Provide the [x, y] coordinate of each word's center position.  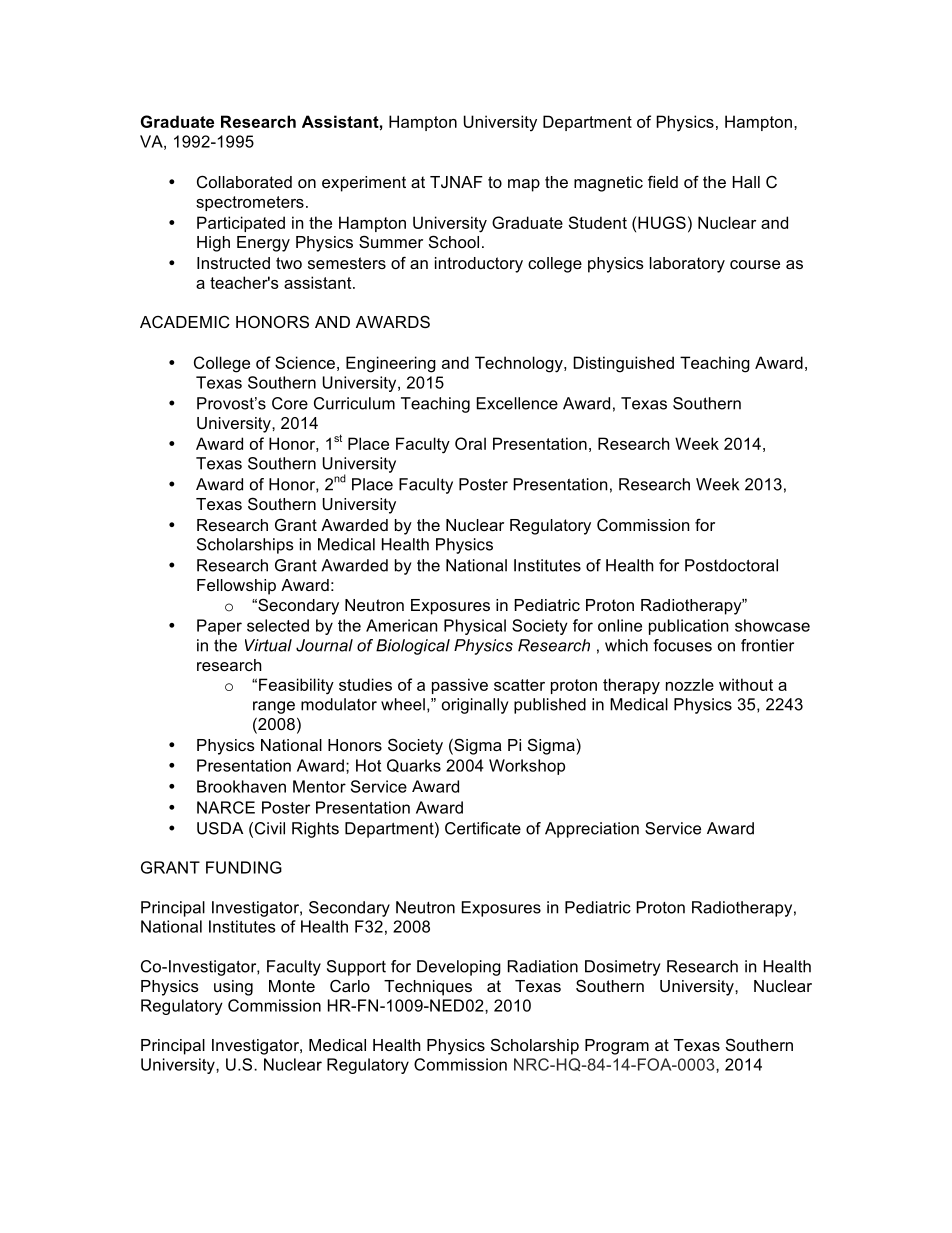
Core [290, 403]
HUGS [662, 222]
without [746, 684]
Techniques [428, 988]
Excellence [517, 403]
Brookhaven [241, 786]
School [454, 241]
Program [617, 1047]
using [233, 988]
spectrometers [250, 203]
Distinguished [623, 364]
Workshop [527, 767]
